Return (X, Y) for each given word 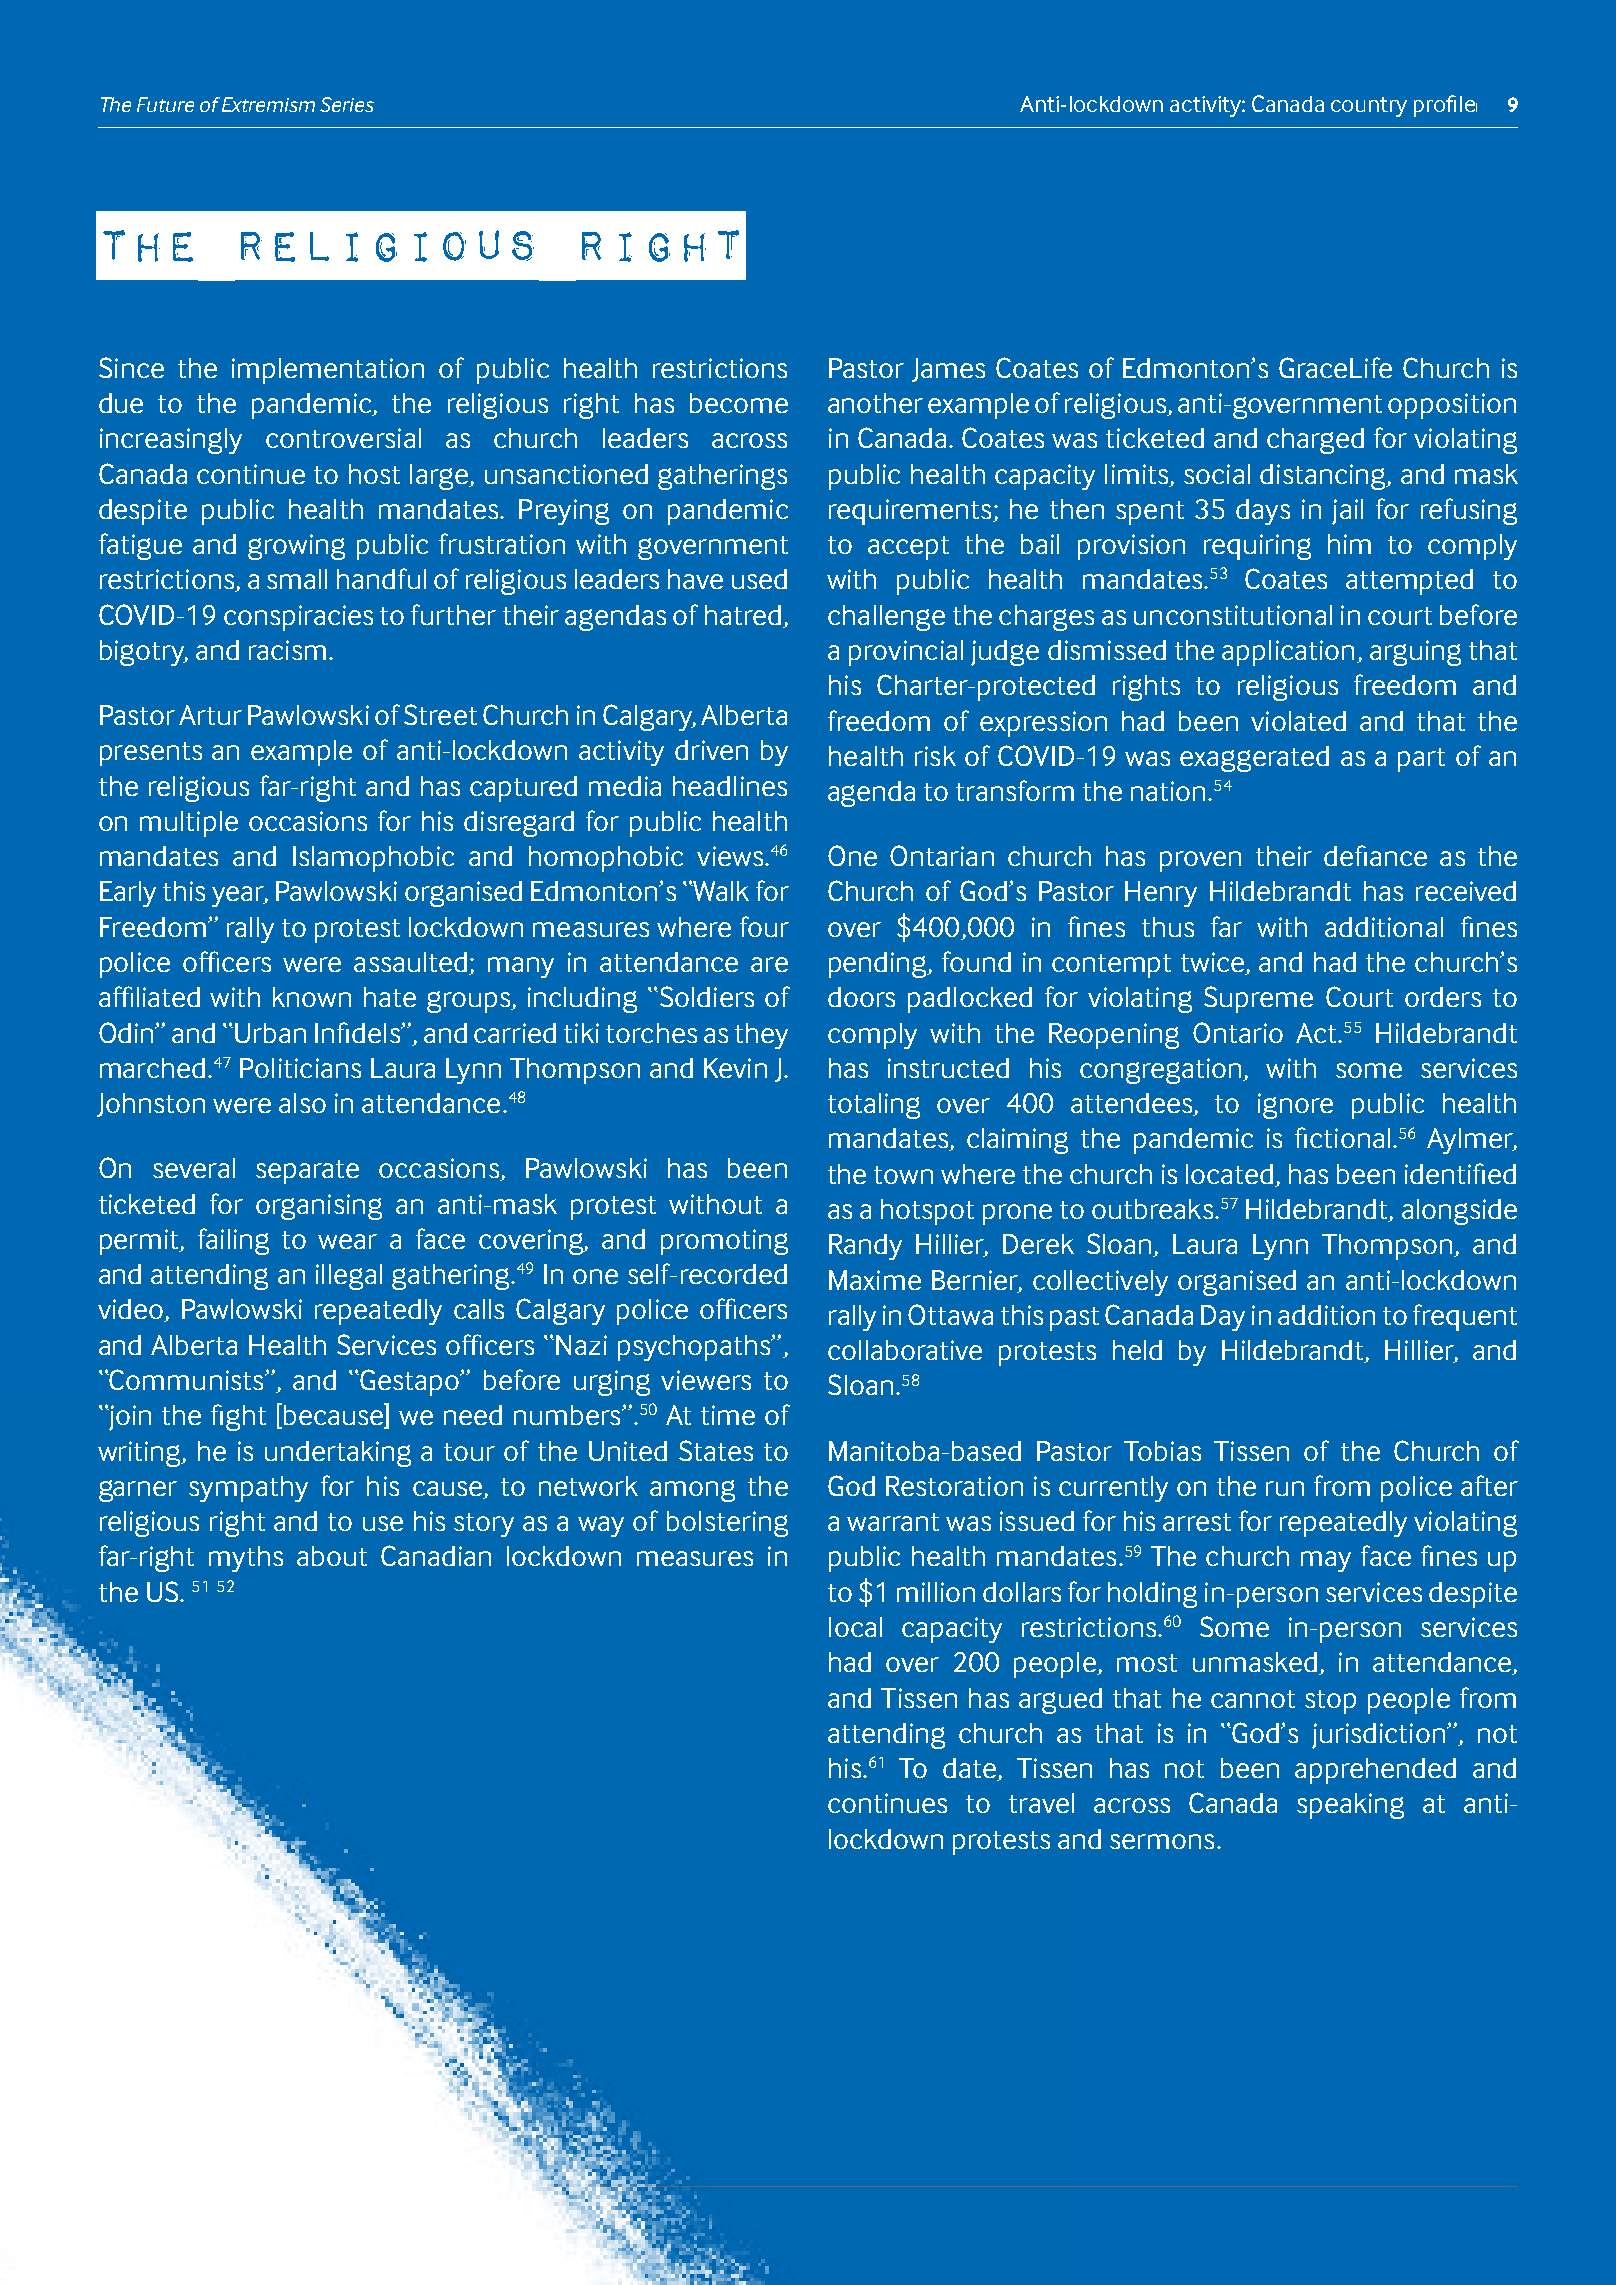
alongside (1459, 1212)
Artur (210, 715)
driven (711, 750)
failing (233, 1241)
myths (246, 1559)
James (948, 370)
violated (1298, 721)
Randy (865, 1247)
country (1369, 107)
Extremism (268, 104)
